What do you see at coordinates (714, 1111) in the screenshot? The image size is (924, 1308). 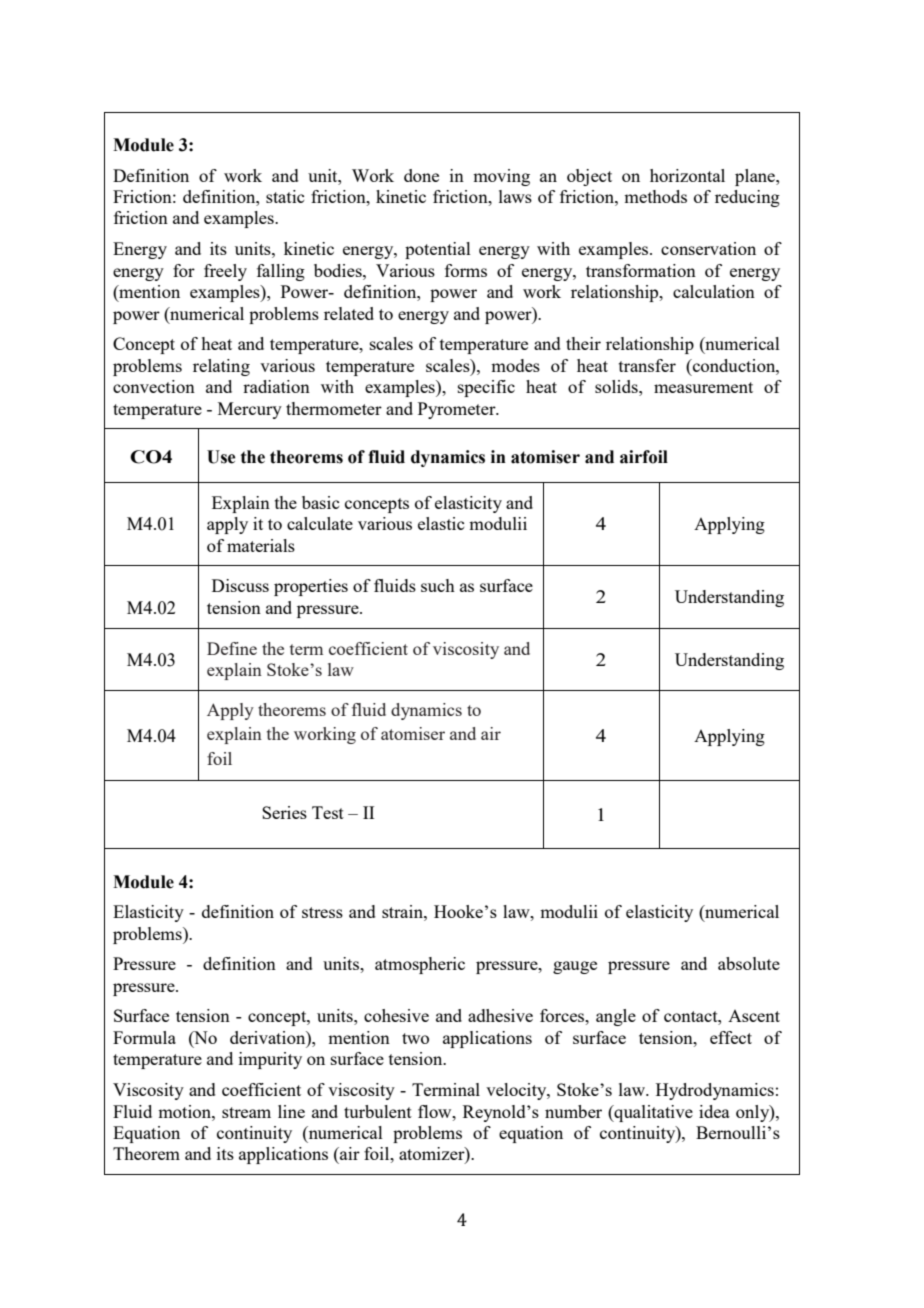 I see `idea` at bounding box center [714, 1111].
